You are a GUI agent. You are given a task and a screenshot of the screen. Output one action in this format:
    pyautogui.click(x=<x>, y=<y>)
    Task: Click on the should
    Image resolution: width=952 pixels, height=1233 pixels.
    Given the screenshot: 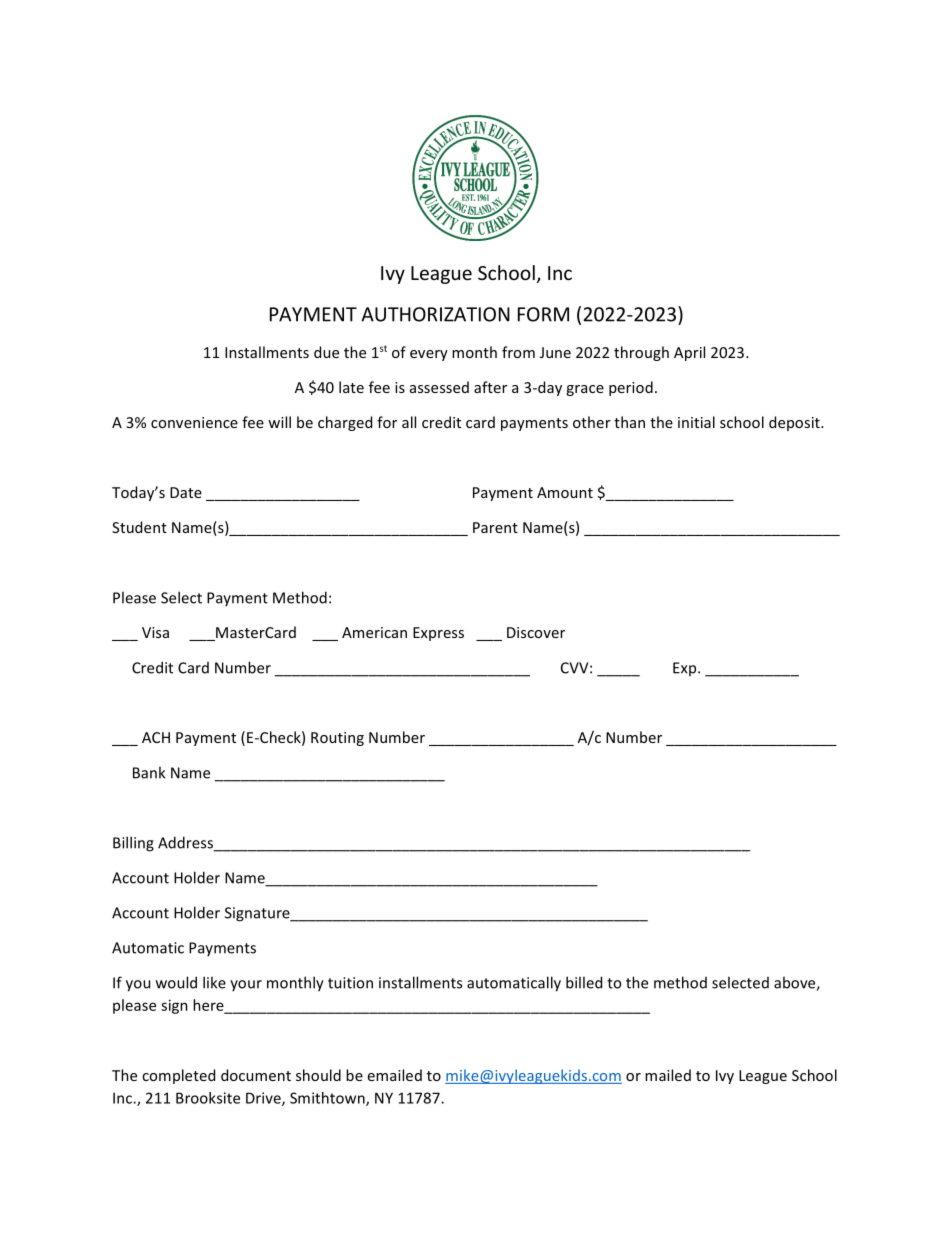 What is the action you would take?
    pyautogui.click(x=318, y=1075)
